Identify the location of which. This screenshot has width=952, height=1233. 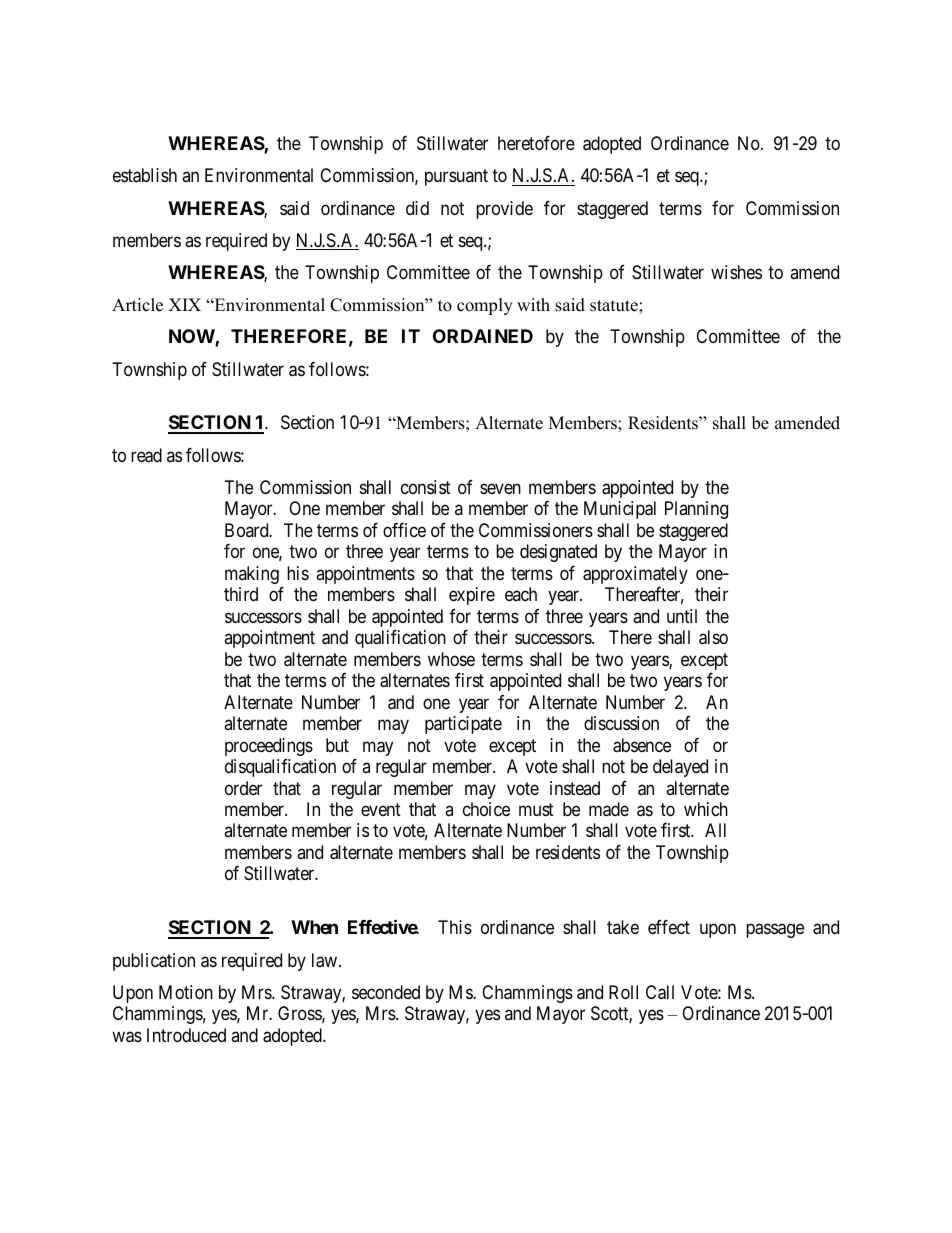
(706, 809).
